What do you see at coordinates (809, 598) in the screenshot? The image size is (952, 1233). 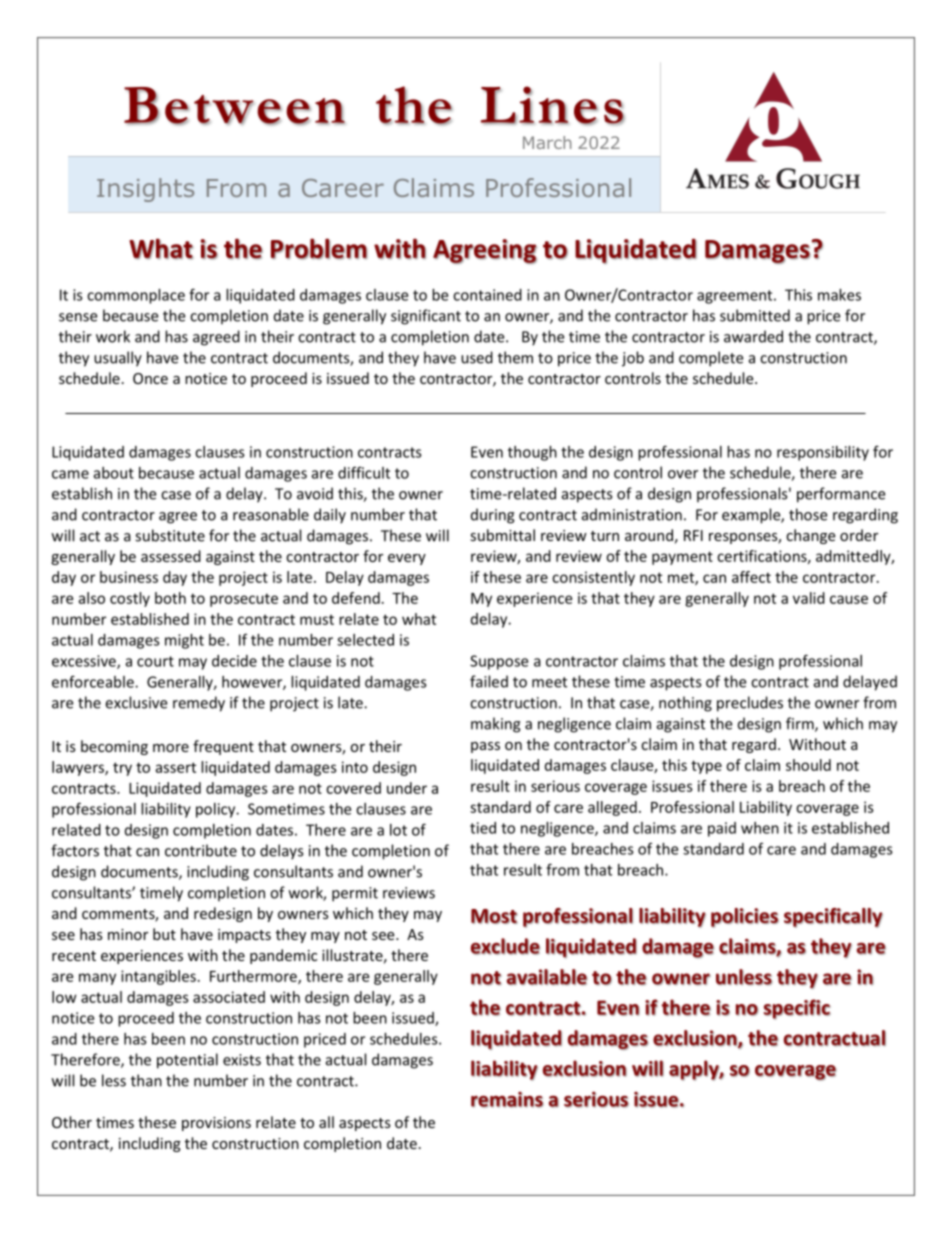 I see `valid` at bounding box center [809, 598].
